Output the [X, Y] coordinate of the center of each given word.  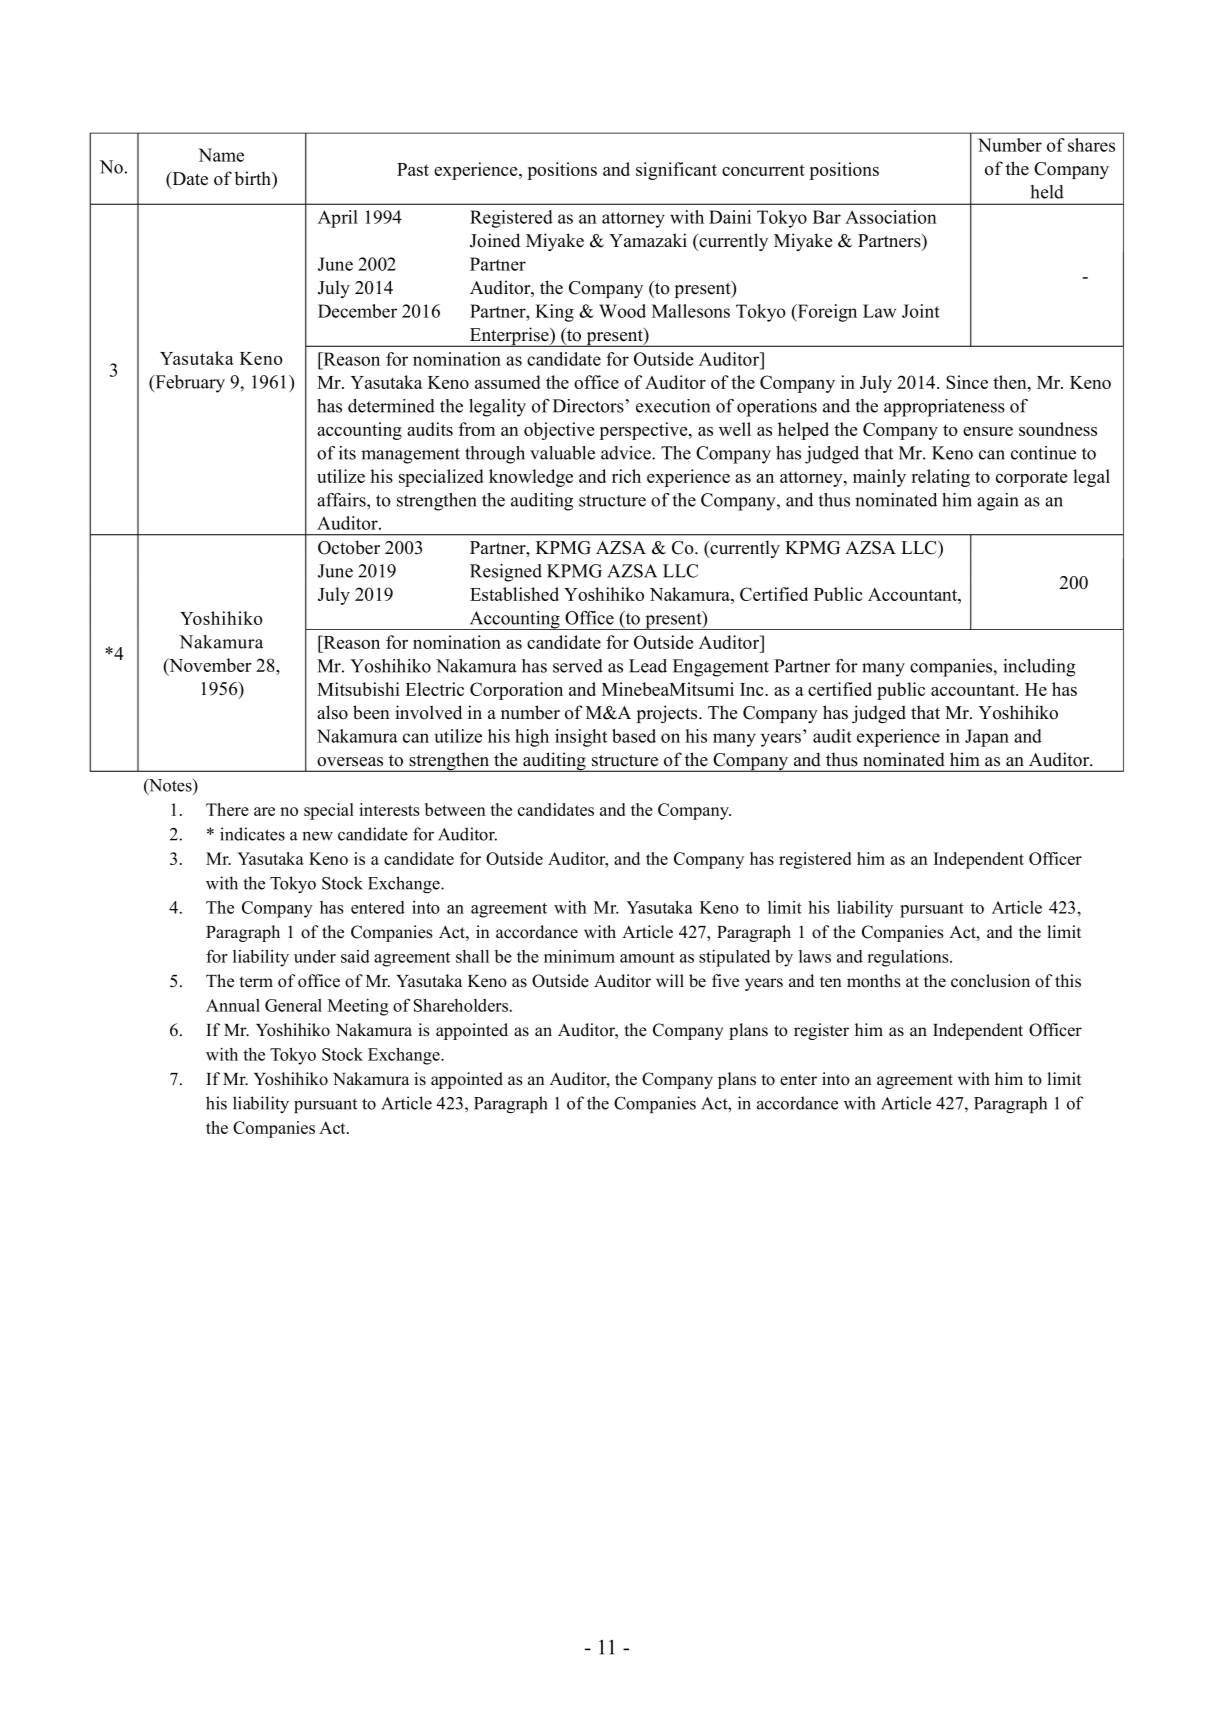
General [293, 1005]
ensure [988, 431]
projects [668, 714]
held [1047, 192]
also [332, 712]
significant [676, 171]
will [670, 980]
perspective [644, 431]
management [410, 456]
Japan [987, 738]
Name [221, 155]
